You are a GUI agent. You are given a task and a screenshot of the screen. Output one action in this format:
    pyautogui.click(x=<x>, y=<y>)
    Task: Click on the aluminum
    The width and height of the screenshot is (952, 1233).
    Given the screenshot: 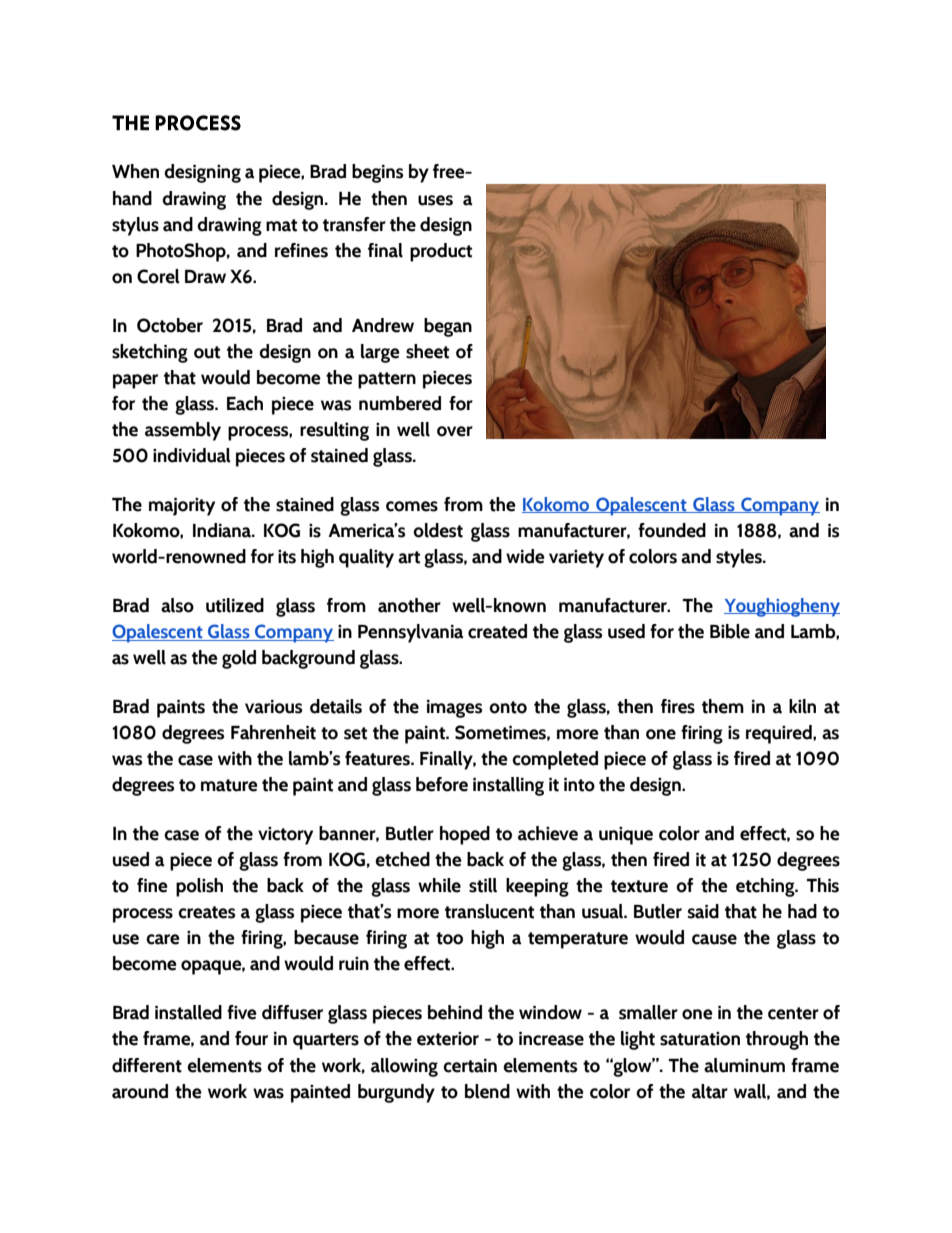 What is the action you would take?
    pyautogui.click(x=744, y=1065)
